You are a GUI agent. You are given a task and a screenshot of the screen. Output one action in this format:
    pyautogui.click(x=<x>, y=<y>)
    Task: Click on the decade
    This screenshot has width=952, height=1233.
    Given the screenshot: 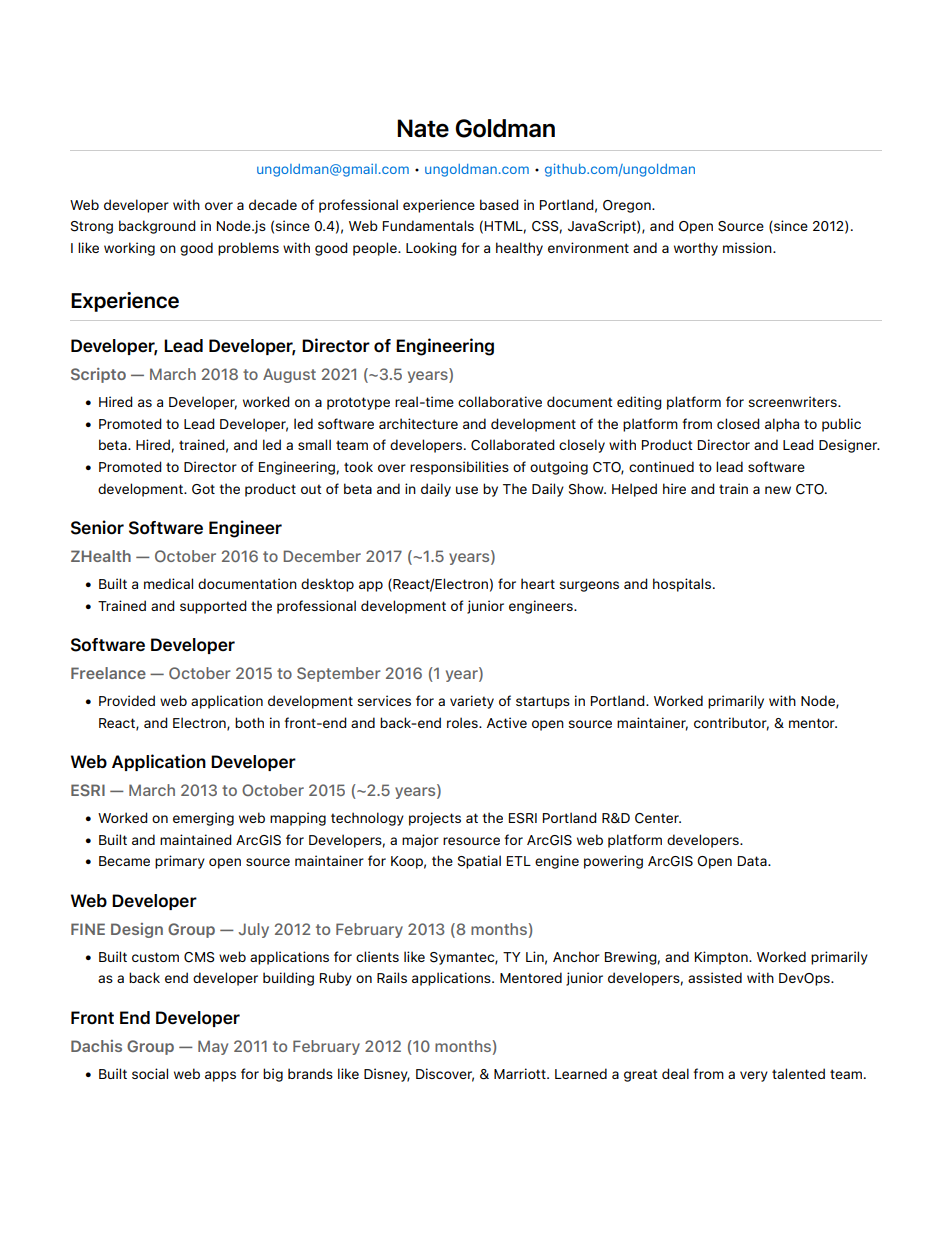 What is the action you would take?
    pyautogui.click(x=273, y=204)
